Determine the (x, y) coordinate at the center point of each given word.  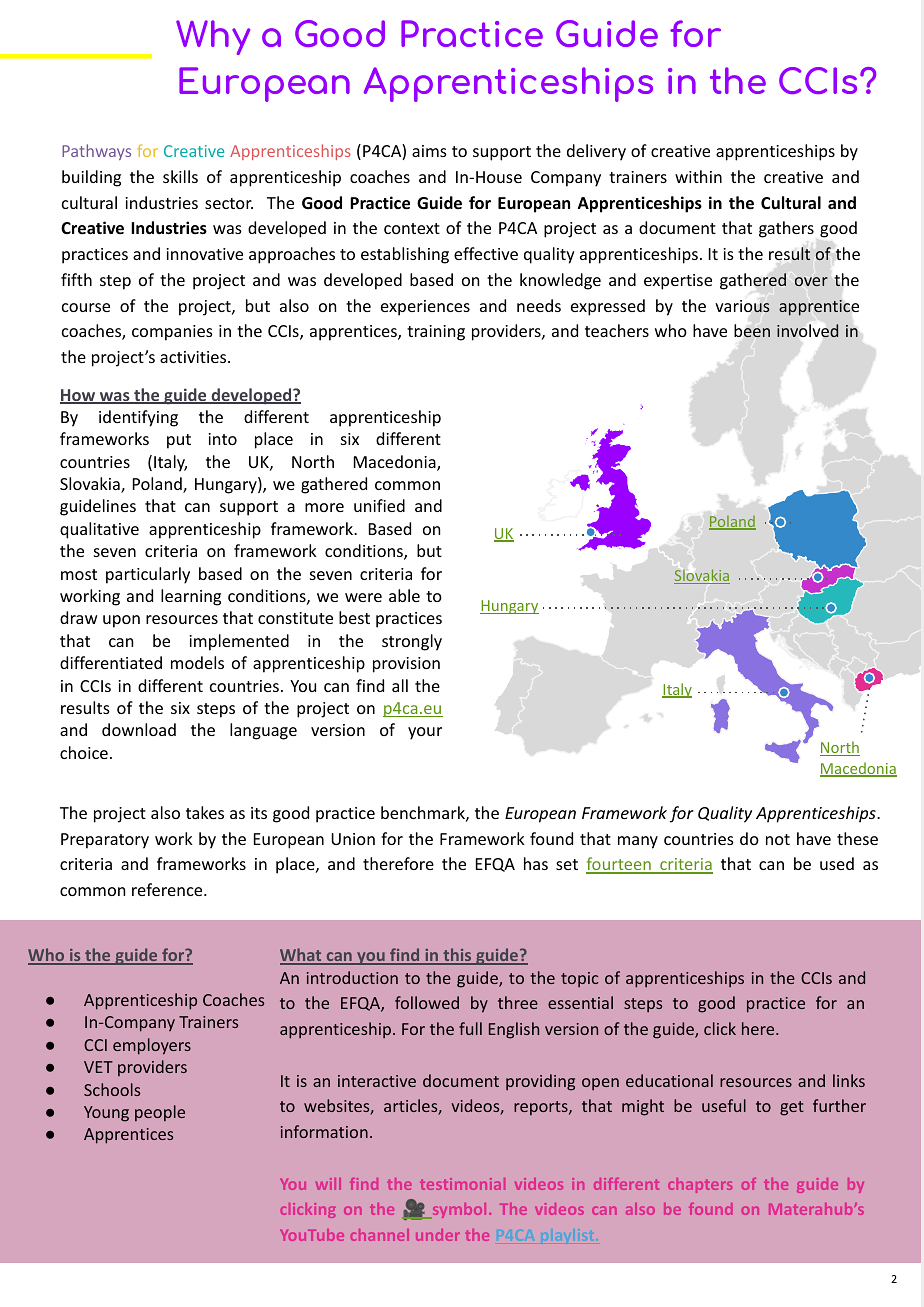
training (436, 333)
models (197, 662)
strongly (412, 642)
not (778, 839)
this (457, 956)
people (160, 1113)
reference (168, 889)
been (752, 330)
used (837, 863)
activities (194, 357)
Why (213, 37)
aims (429, 151)
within (698, 176)
